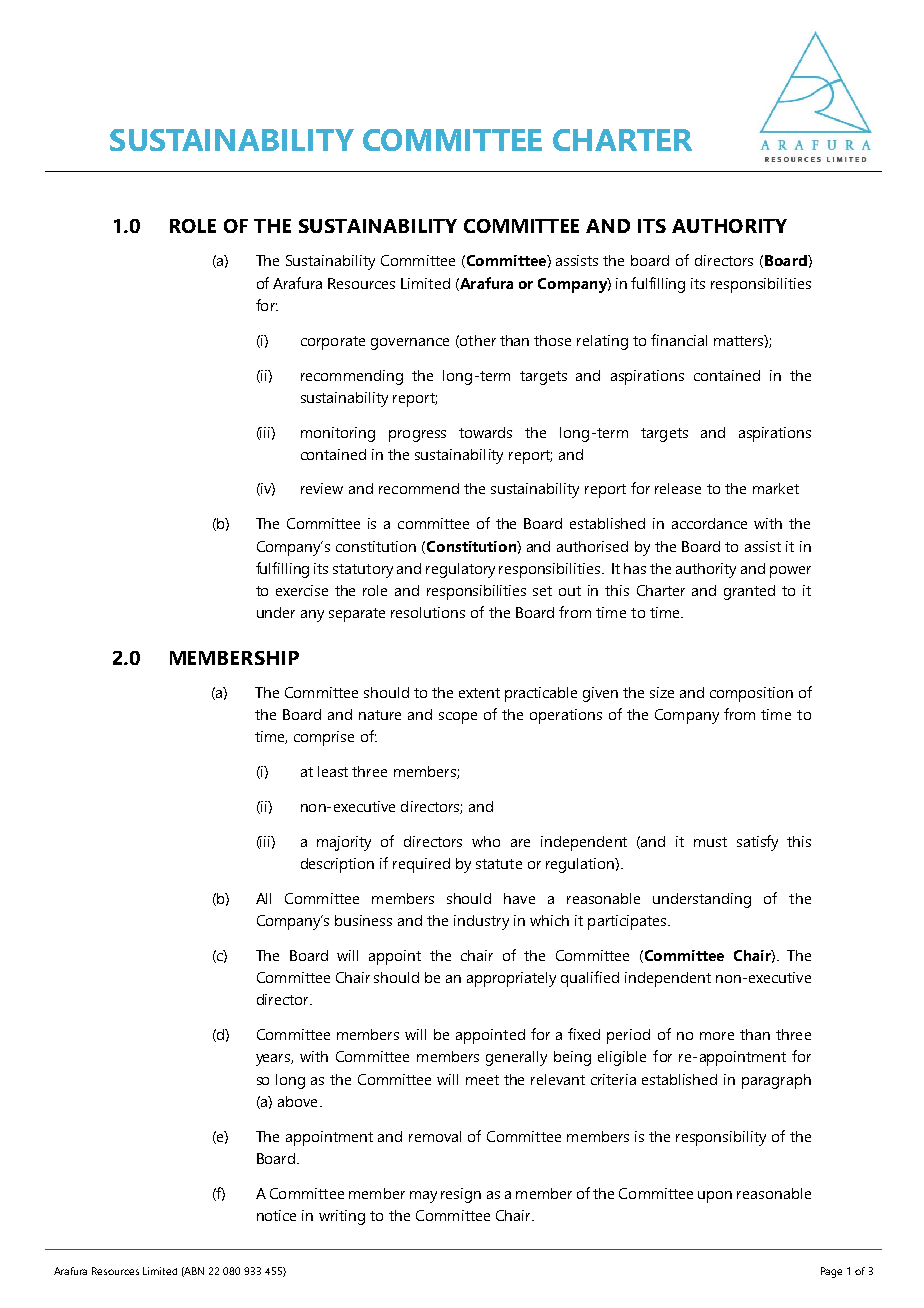 The height and width of the page is (1308, 924). What do you see at coordinates (552, 340) in the page?
I see `those` at bounding box center [552, 340].
